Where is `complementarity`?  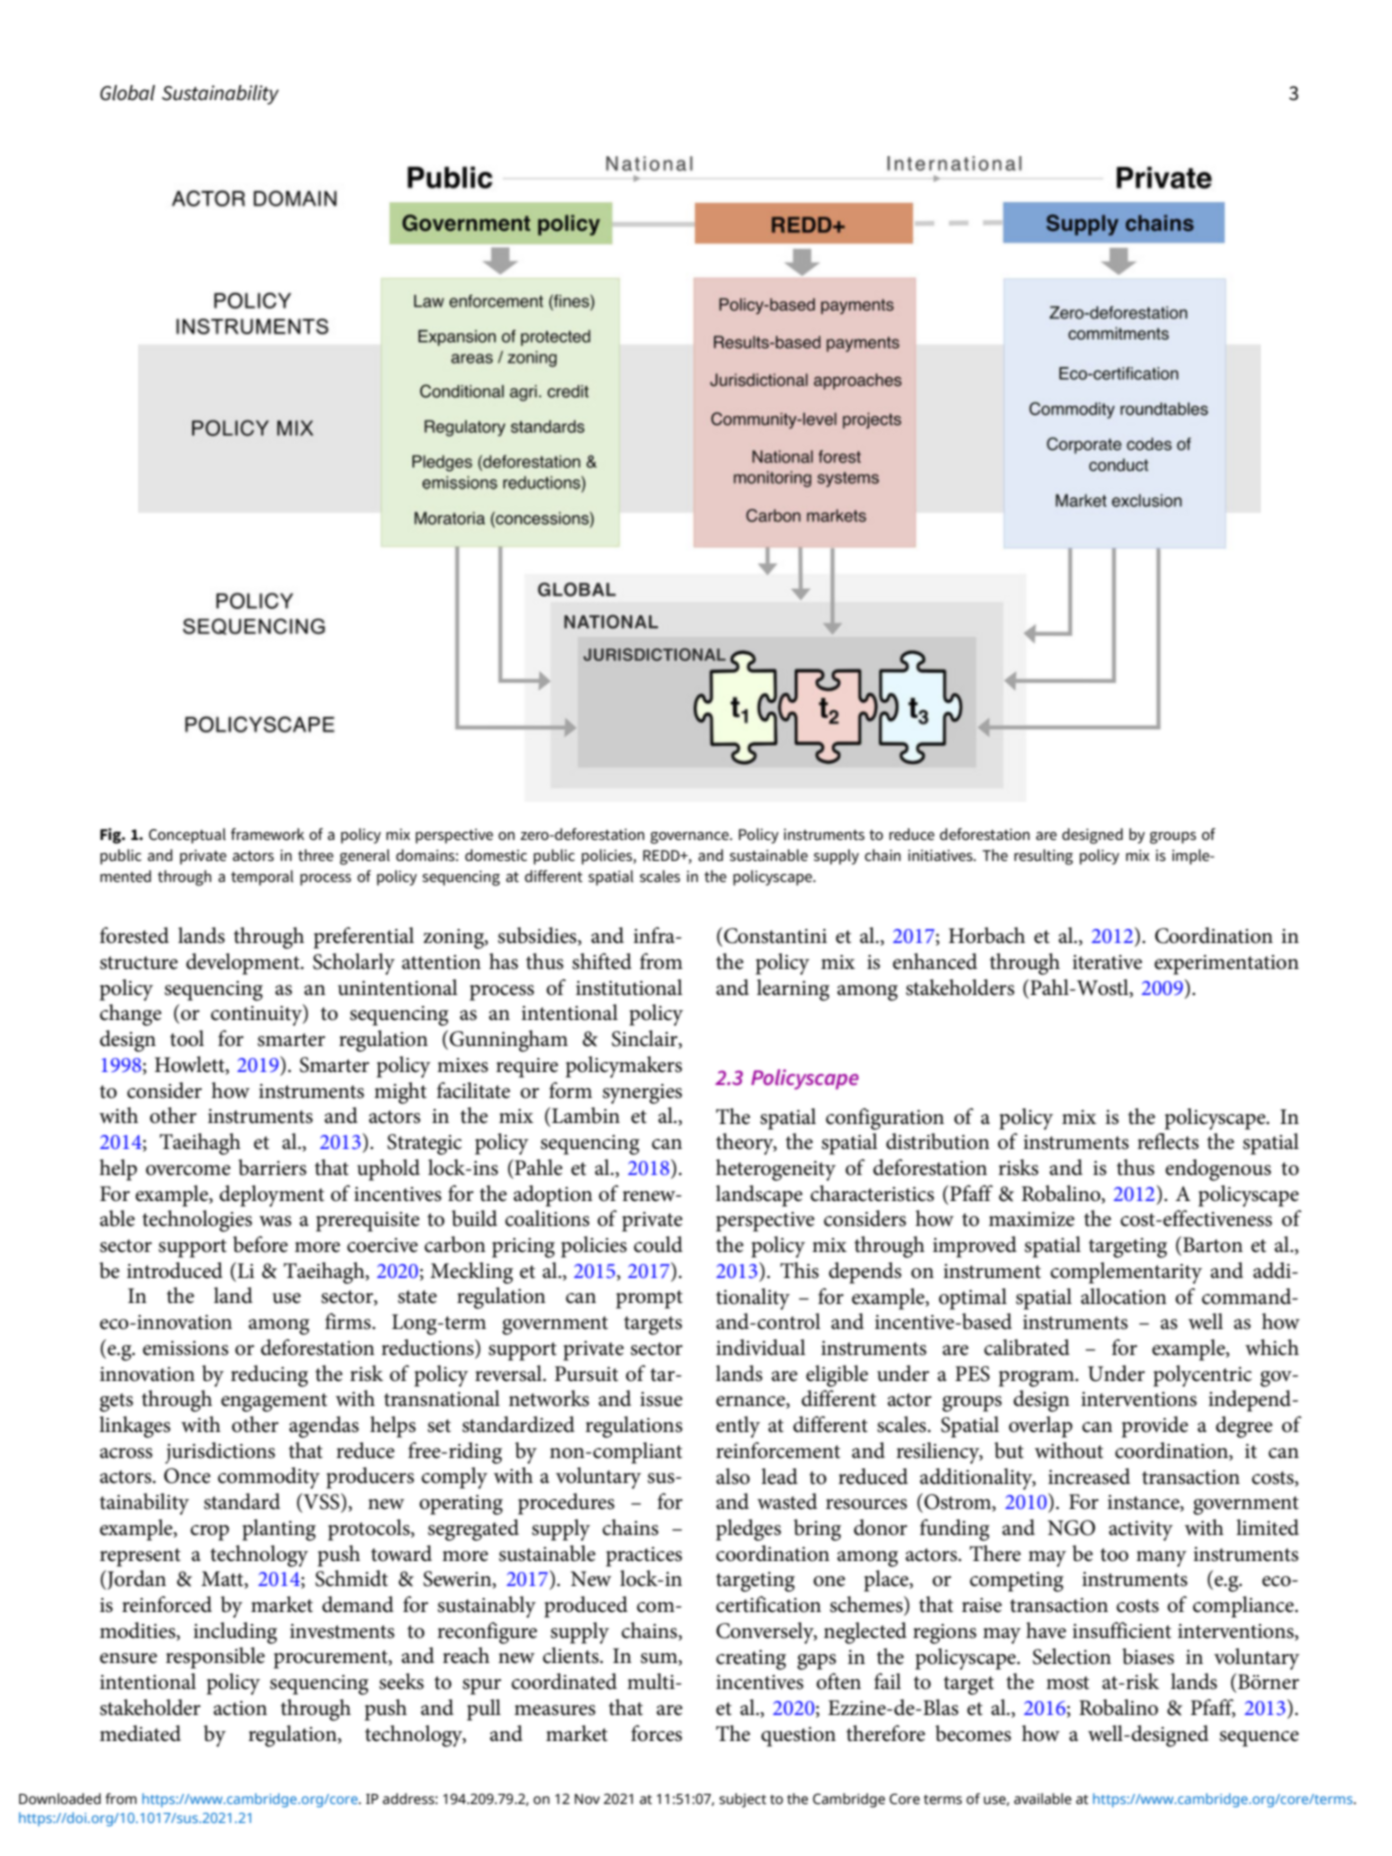 complementarity is located at coordinates (1126, 1273).
